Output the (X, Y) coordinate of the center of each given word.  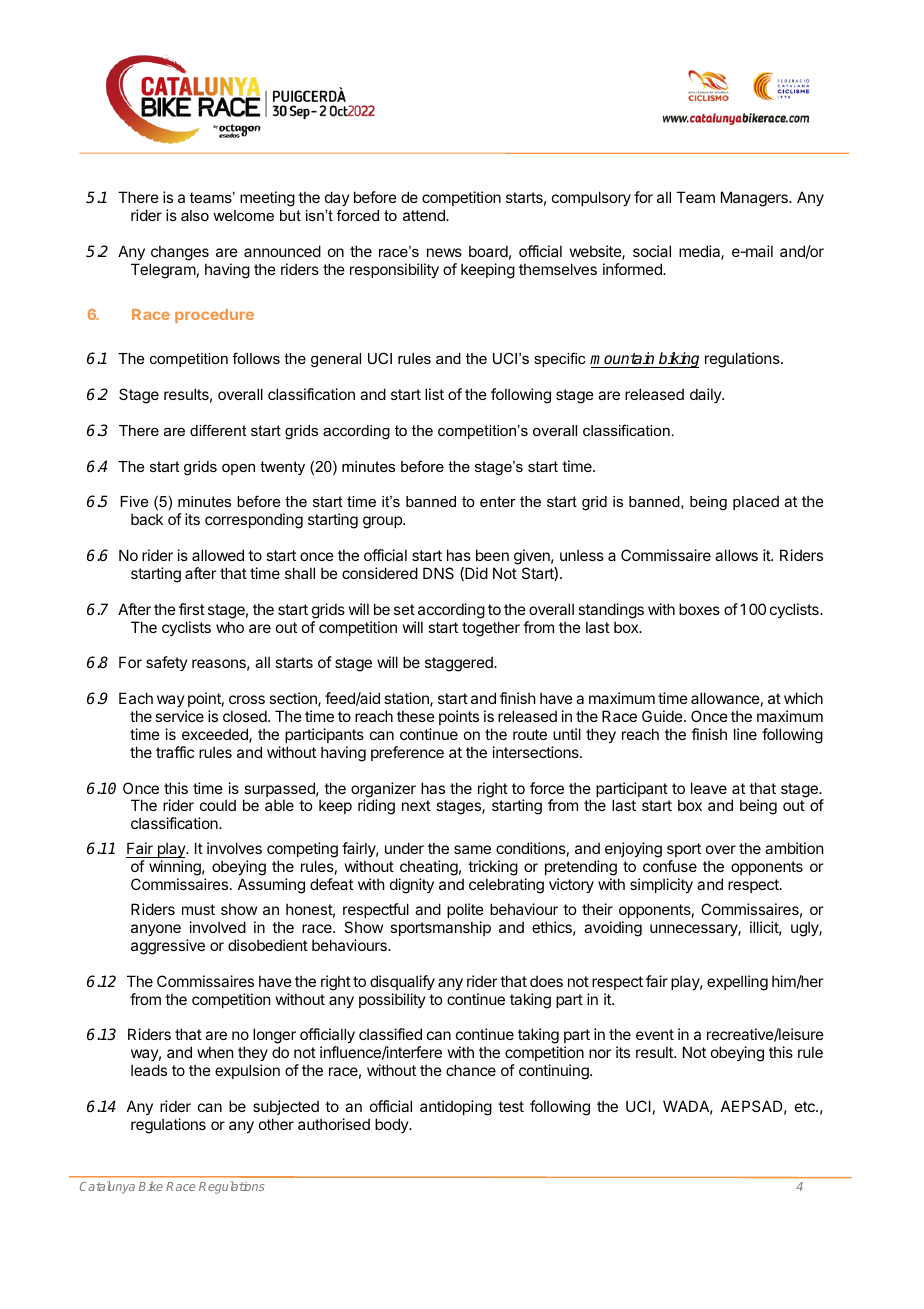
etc (806, 1106)
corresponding (254, 521)
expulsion (247, 1071)
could (218, 805)
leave (709, 788)
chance (471, 1070)
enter (498, 501)
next (416, 805)
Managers (755, 199)
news (444, 252)
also (195, 215)
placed (756, 502)
